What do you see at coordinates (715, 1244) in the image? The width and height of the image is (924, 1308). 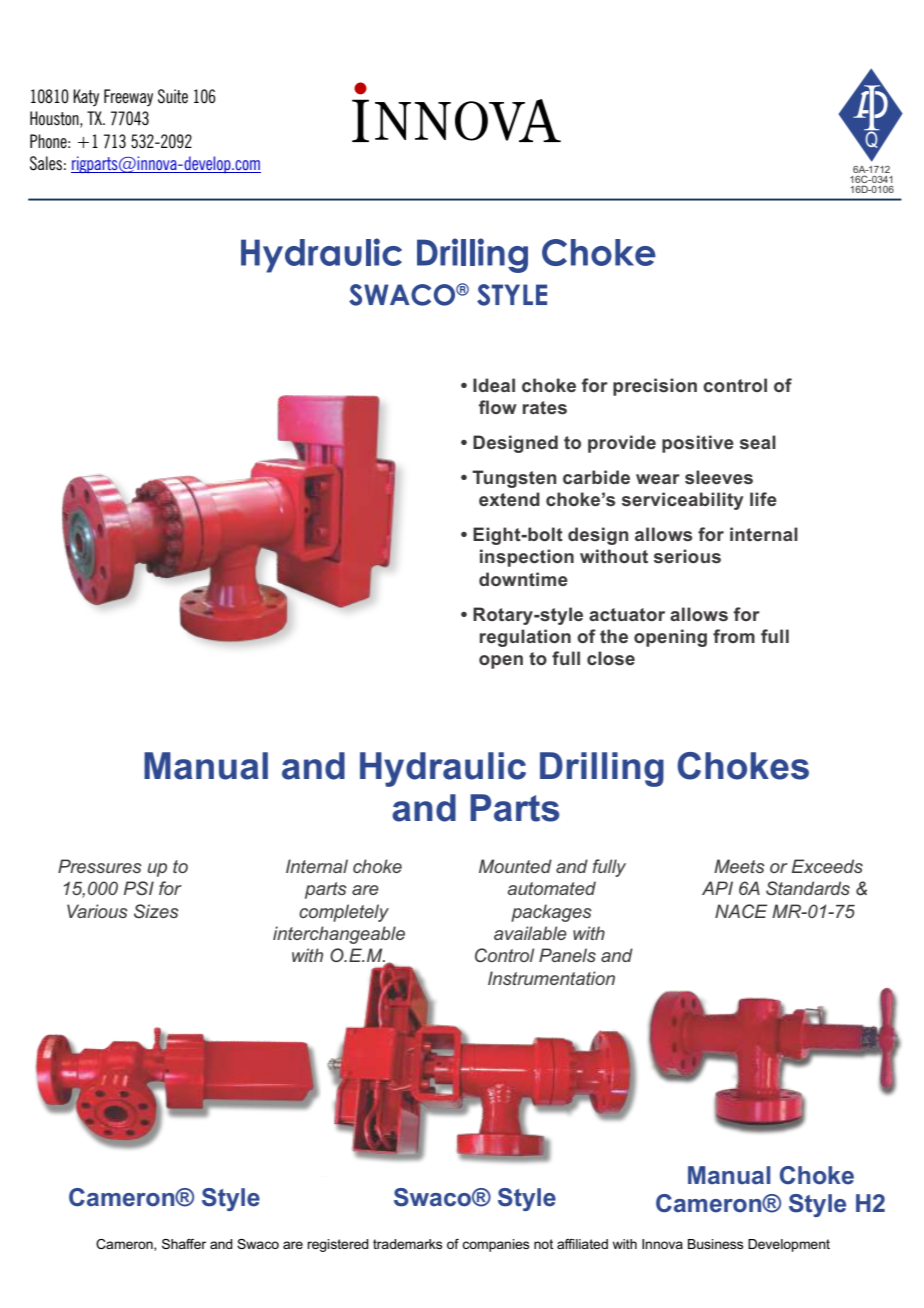 I see `Business` at bounding box center [715, 1244].
